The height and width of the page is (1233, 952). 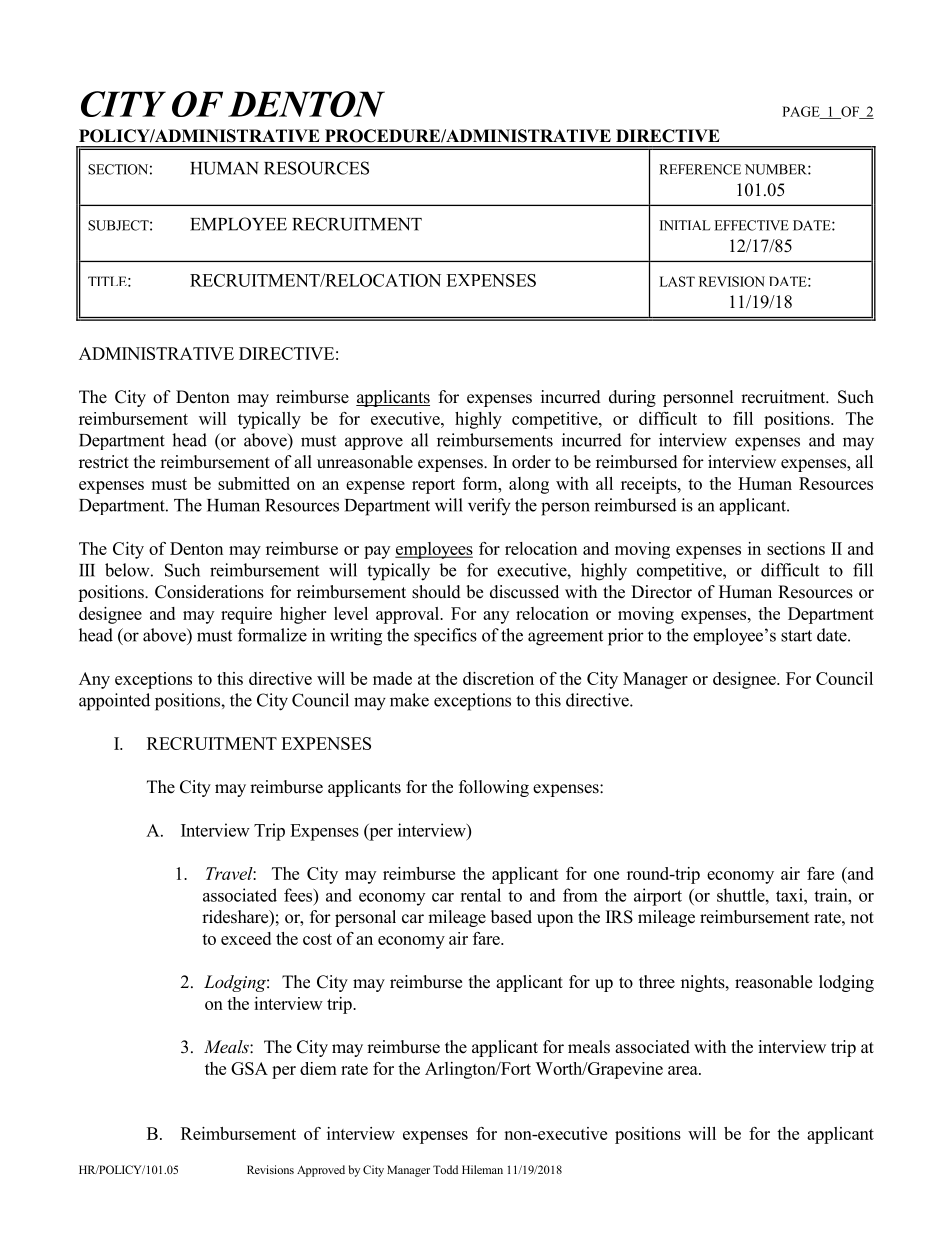 I want to click on PAGE, so click(x=802, y=112).
